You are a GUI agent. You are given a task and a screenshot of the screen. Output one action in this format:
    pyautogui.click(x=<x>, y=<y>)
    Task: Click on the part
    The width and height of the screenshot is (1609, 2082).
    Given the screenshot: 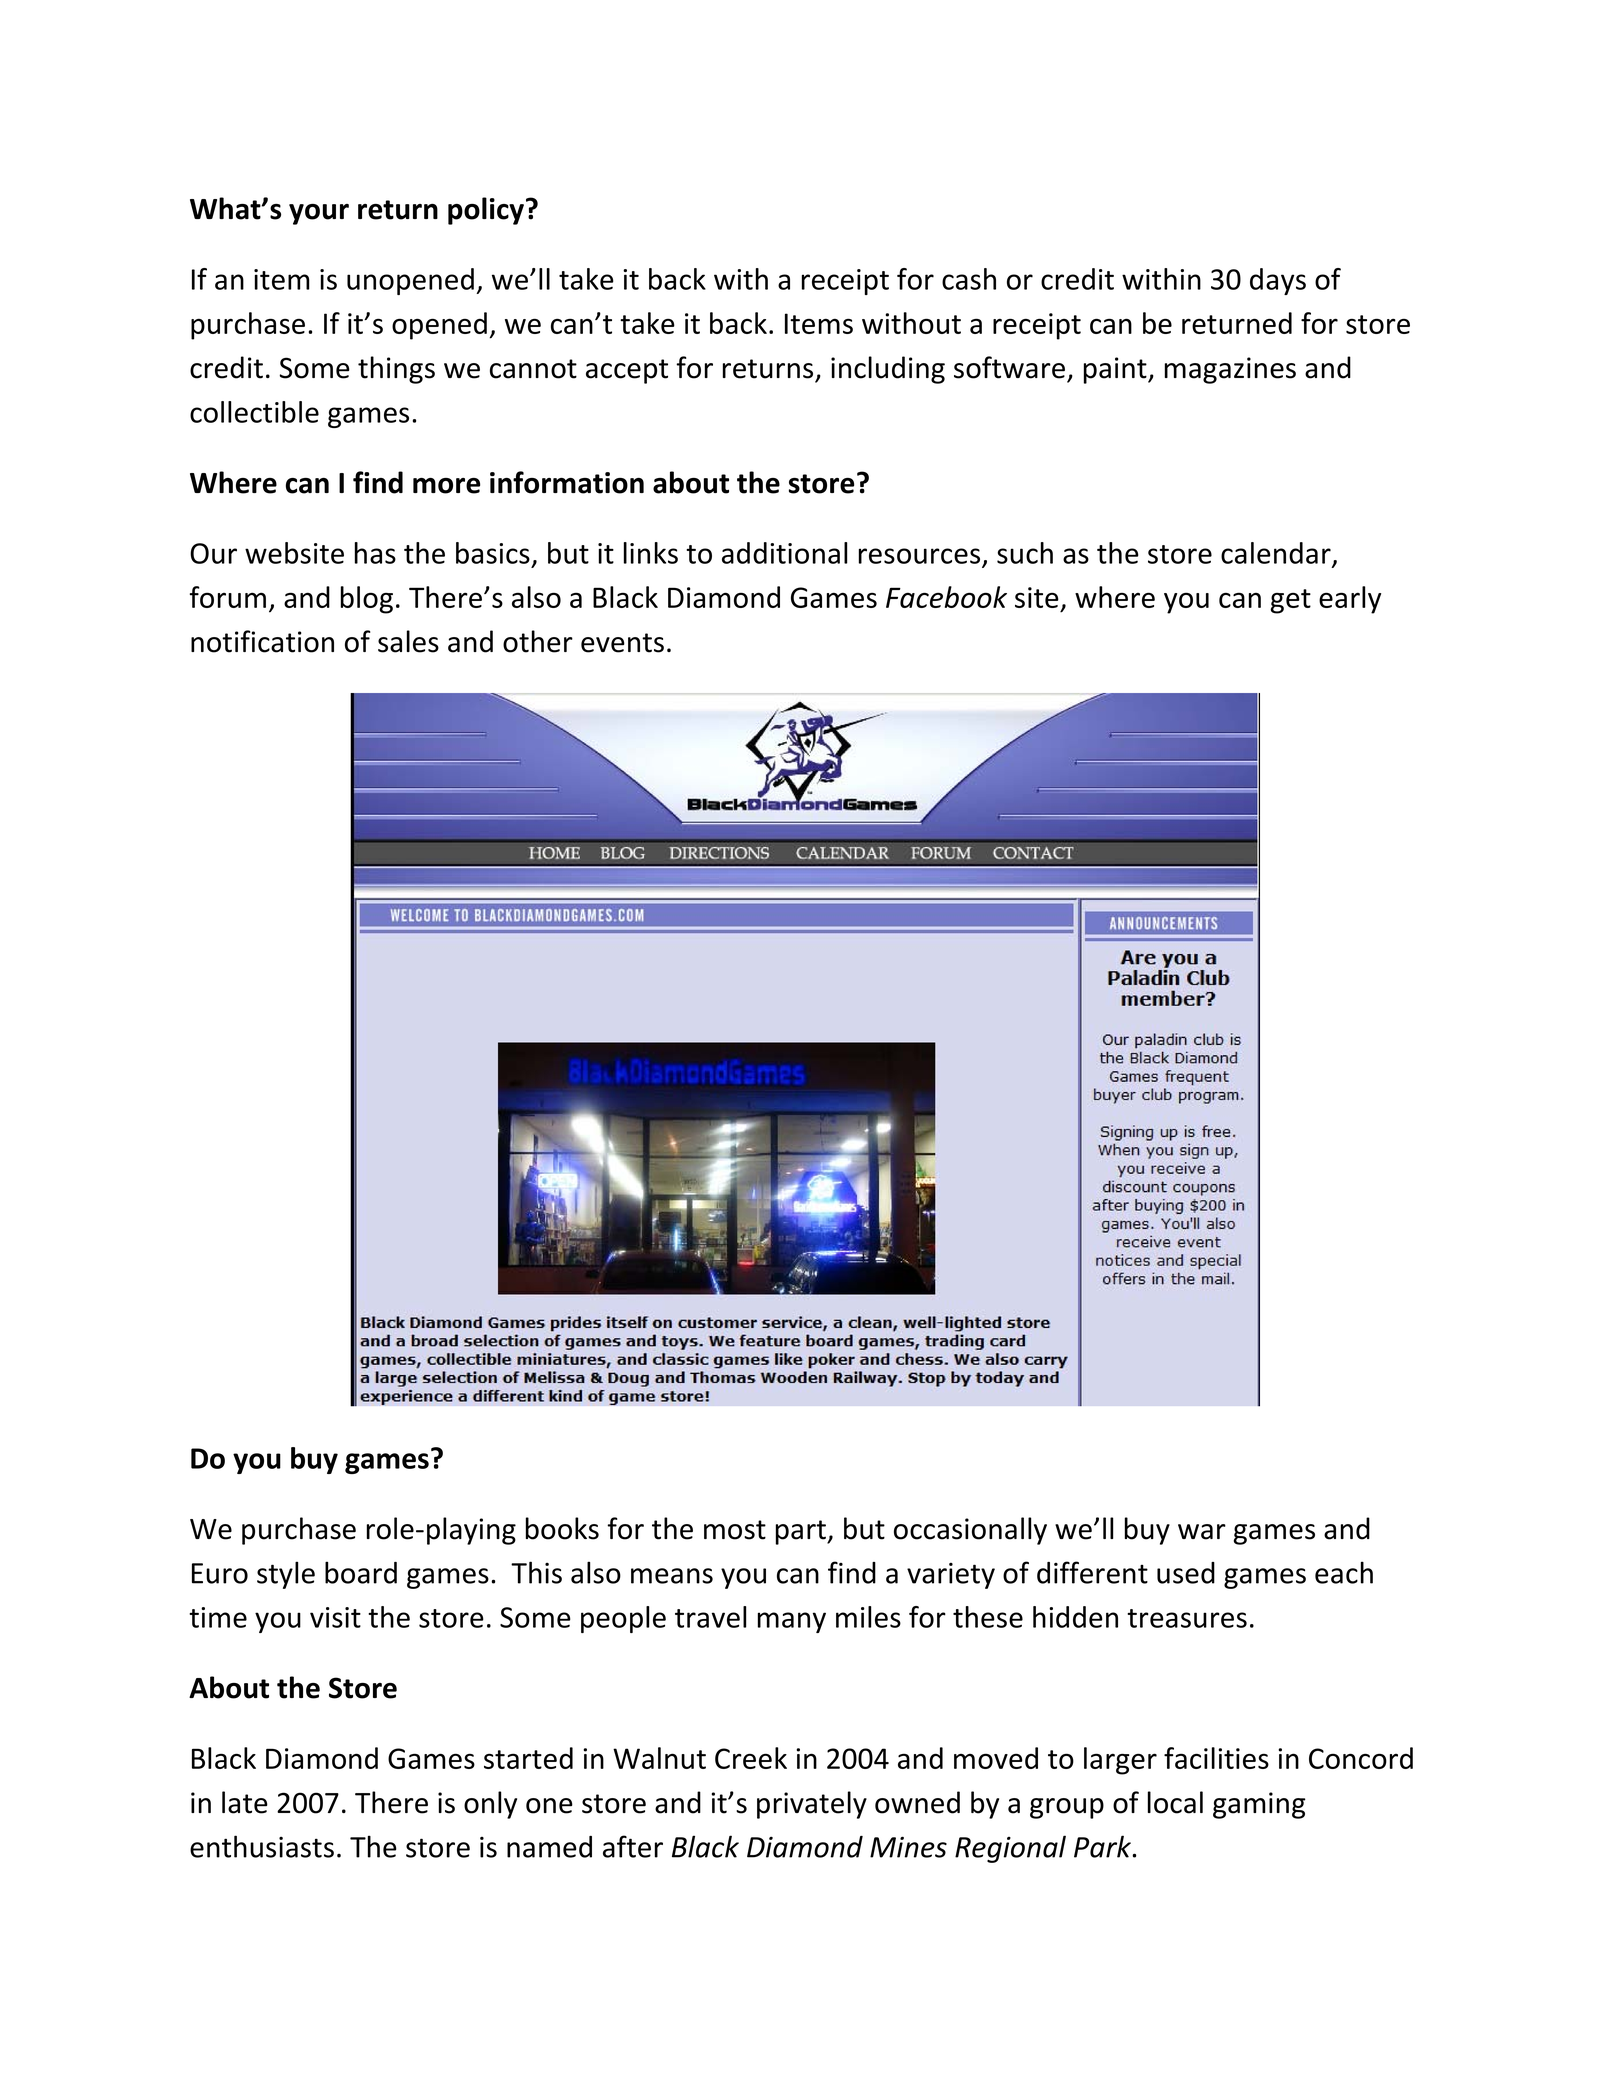 What is the action you would take?
    pyautogui.click(x=802, y=1532)
